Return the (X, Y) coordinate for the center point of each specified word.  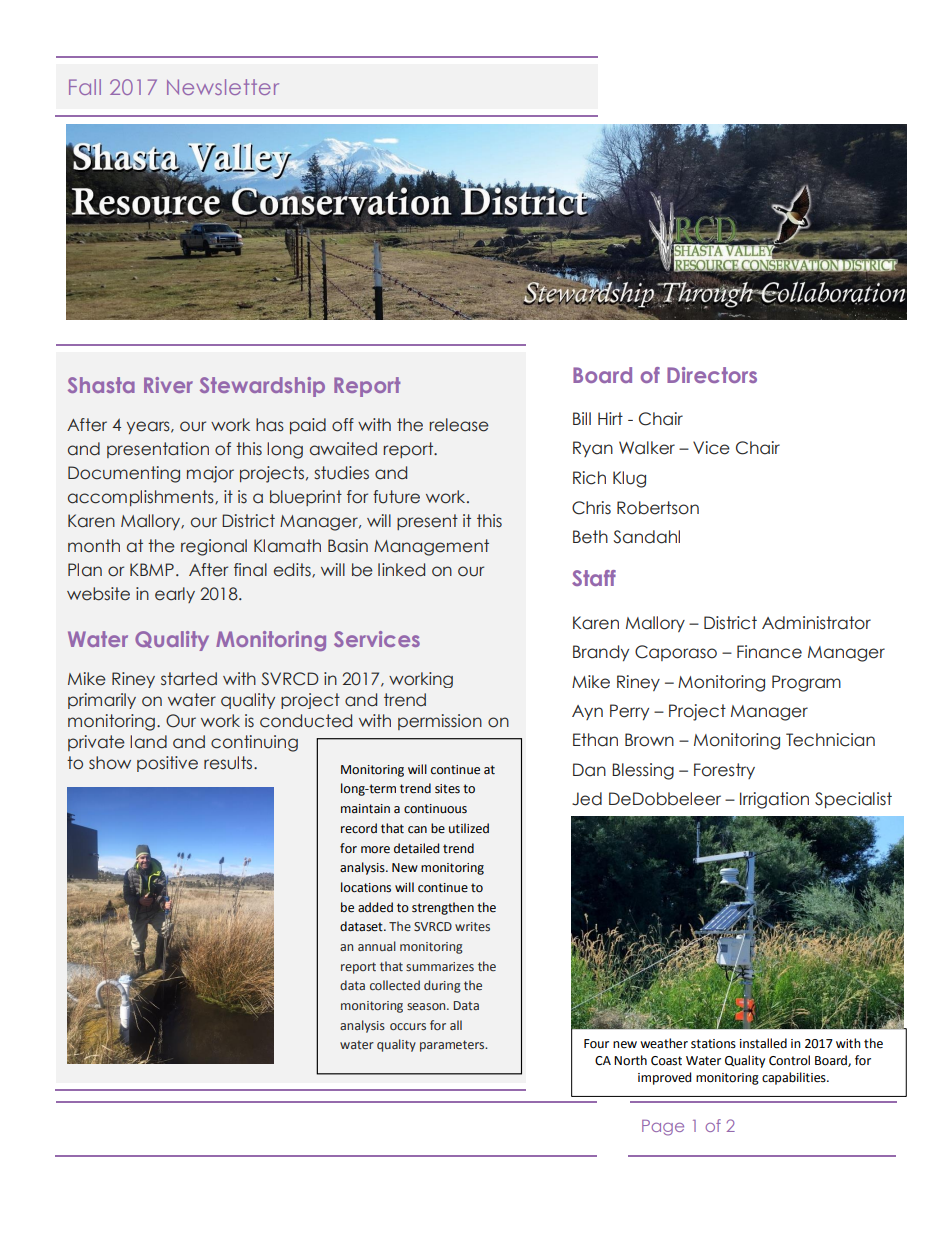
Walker (647, 448)
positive (167, 764)
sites (447, 789)
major (210, 474)
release (459, 425)
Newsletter (223, 87)
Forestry (724, 771)
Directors (712, 375)
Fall (85, 87)
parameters (453, 1046)
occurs (408, 1026)
